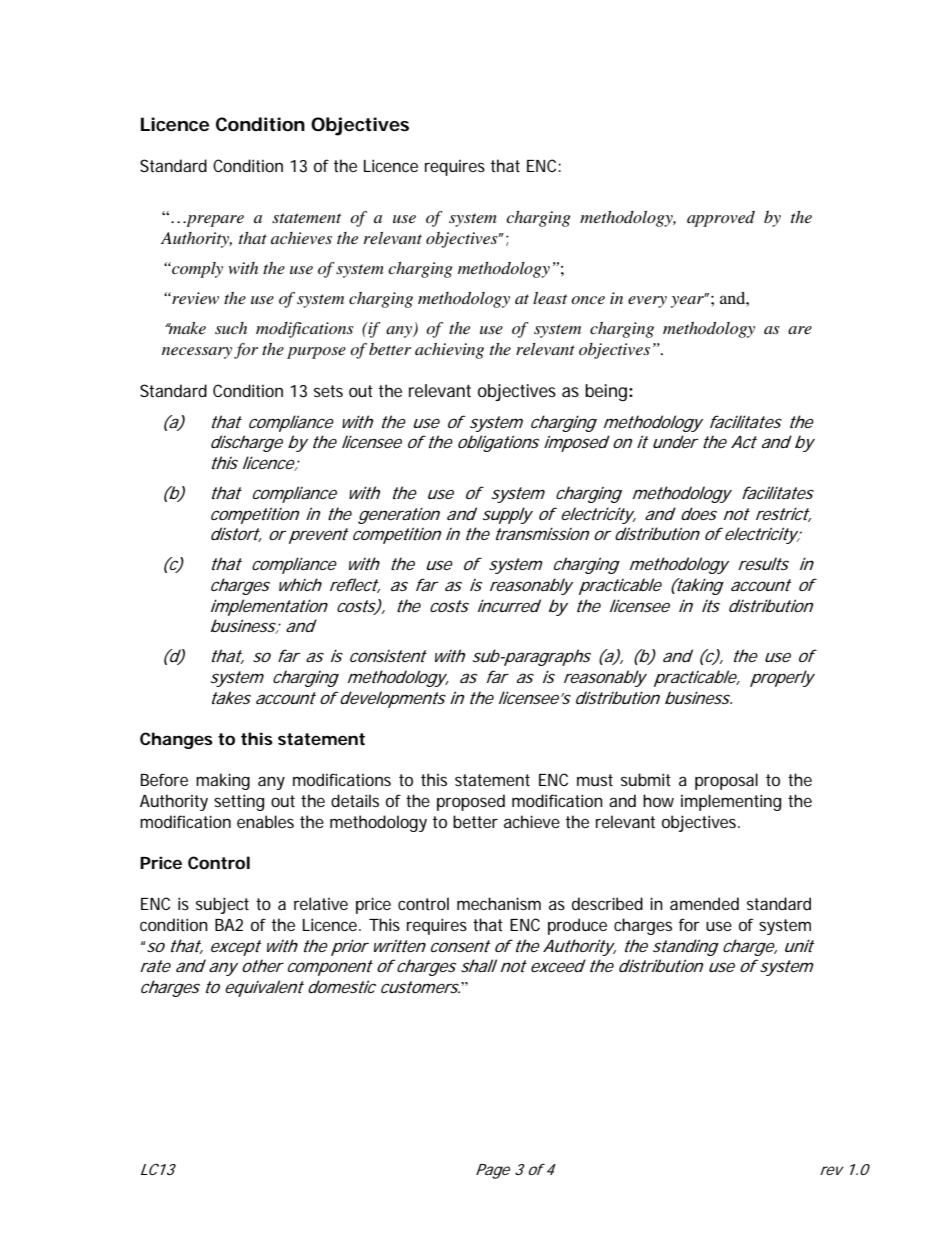  What do you see at coordinates (176, 740) in the screenshot?
I see `Changes` at bounding box center [176, 740].
